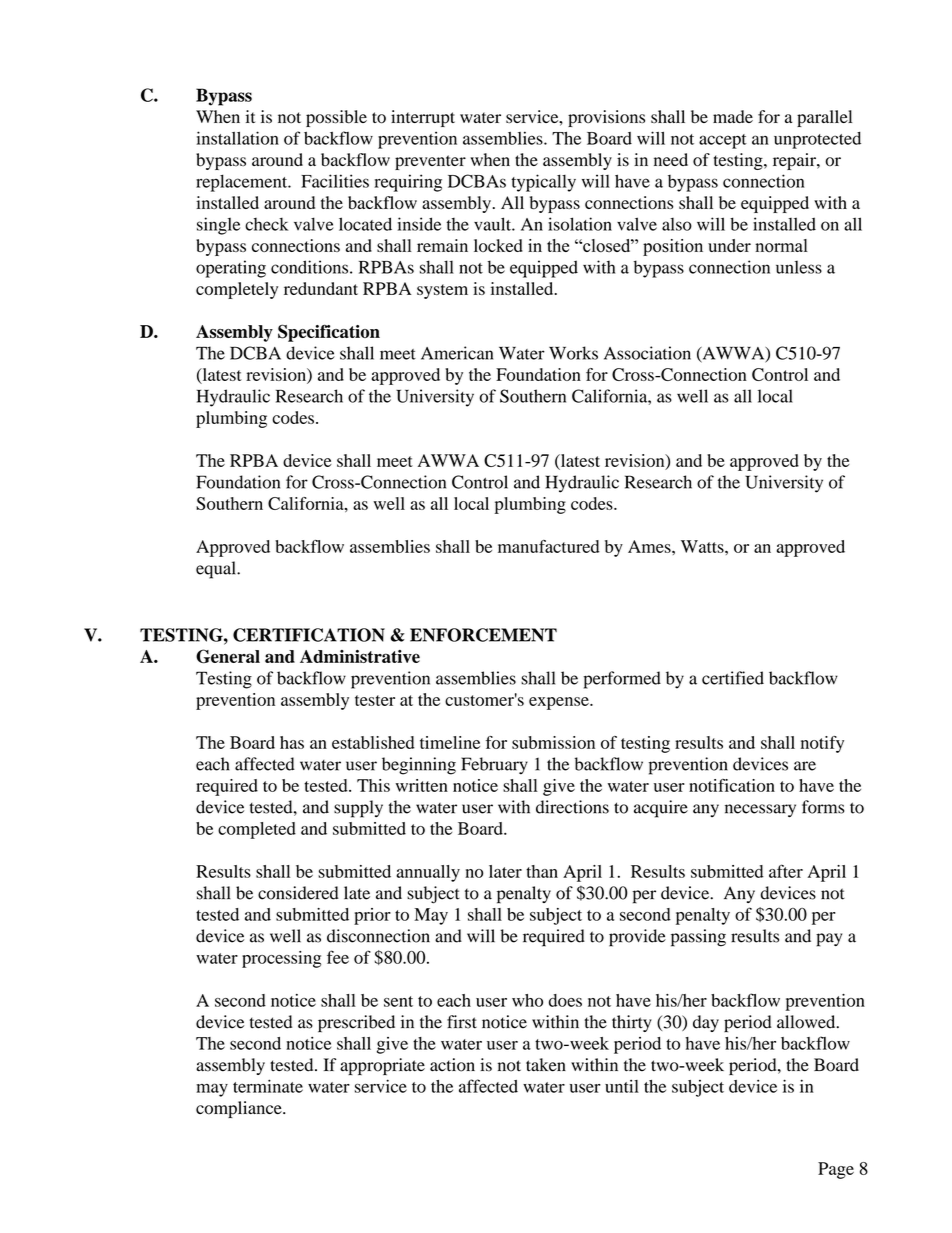 This page has height=1233, width=952. What do you see at coordinates (217, 570) in the page?
I see `equal` at bounding box center [217, 570].
